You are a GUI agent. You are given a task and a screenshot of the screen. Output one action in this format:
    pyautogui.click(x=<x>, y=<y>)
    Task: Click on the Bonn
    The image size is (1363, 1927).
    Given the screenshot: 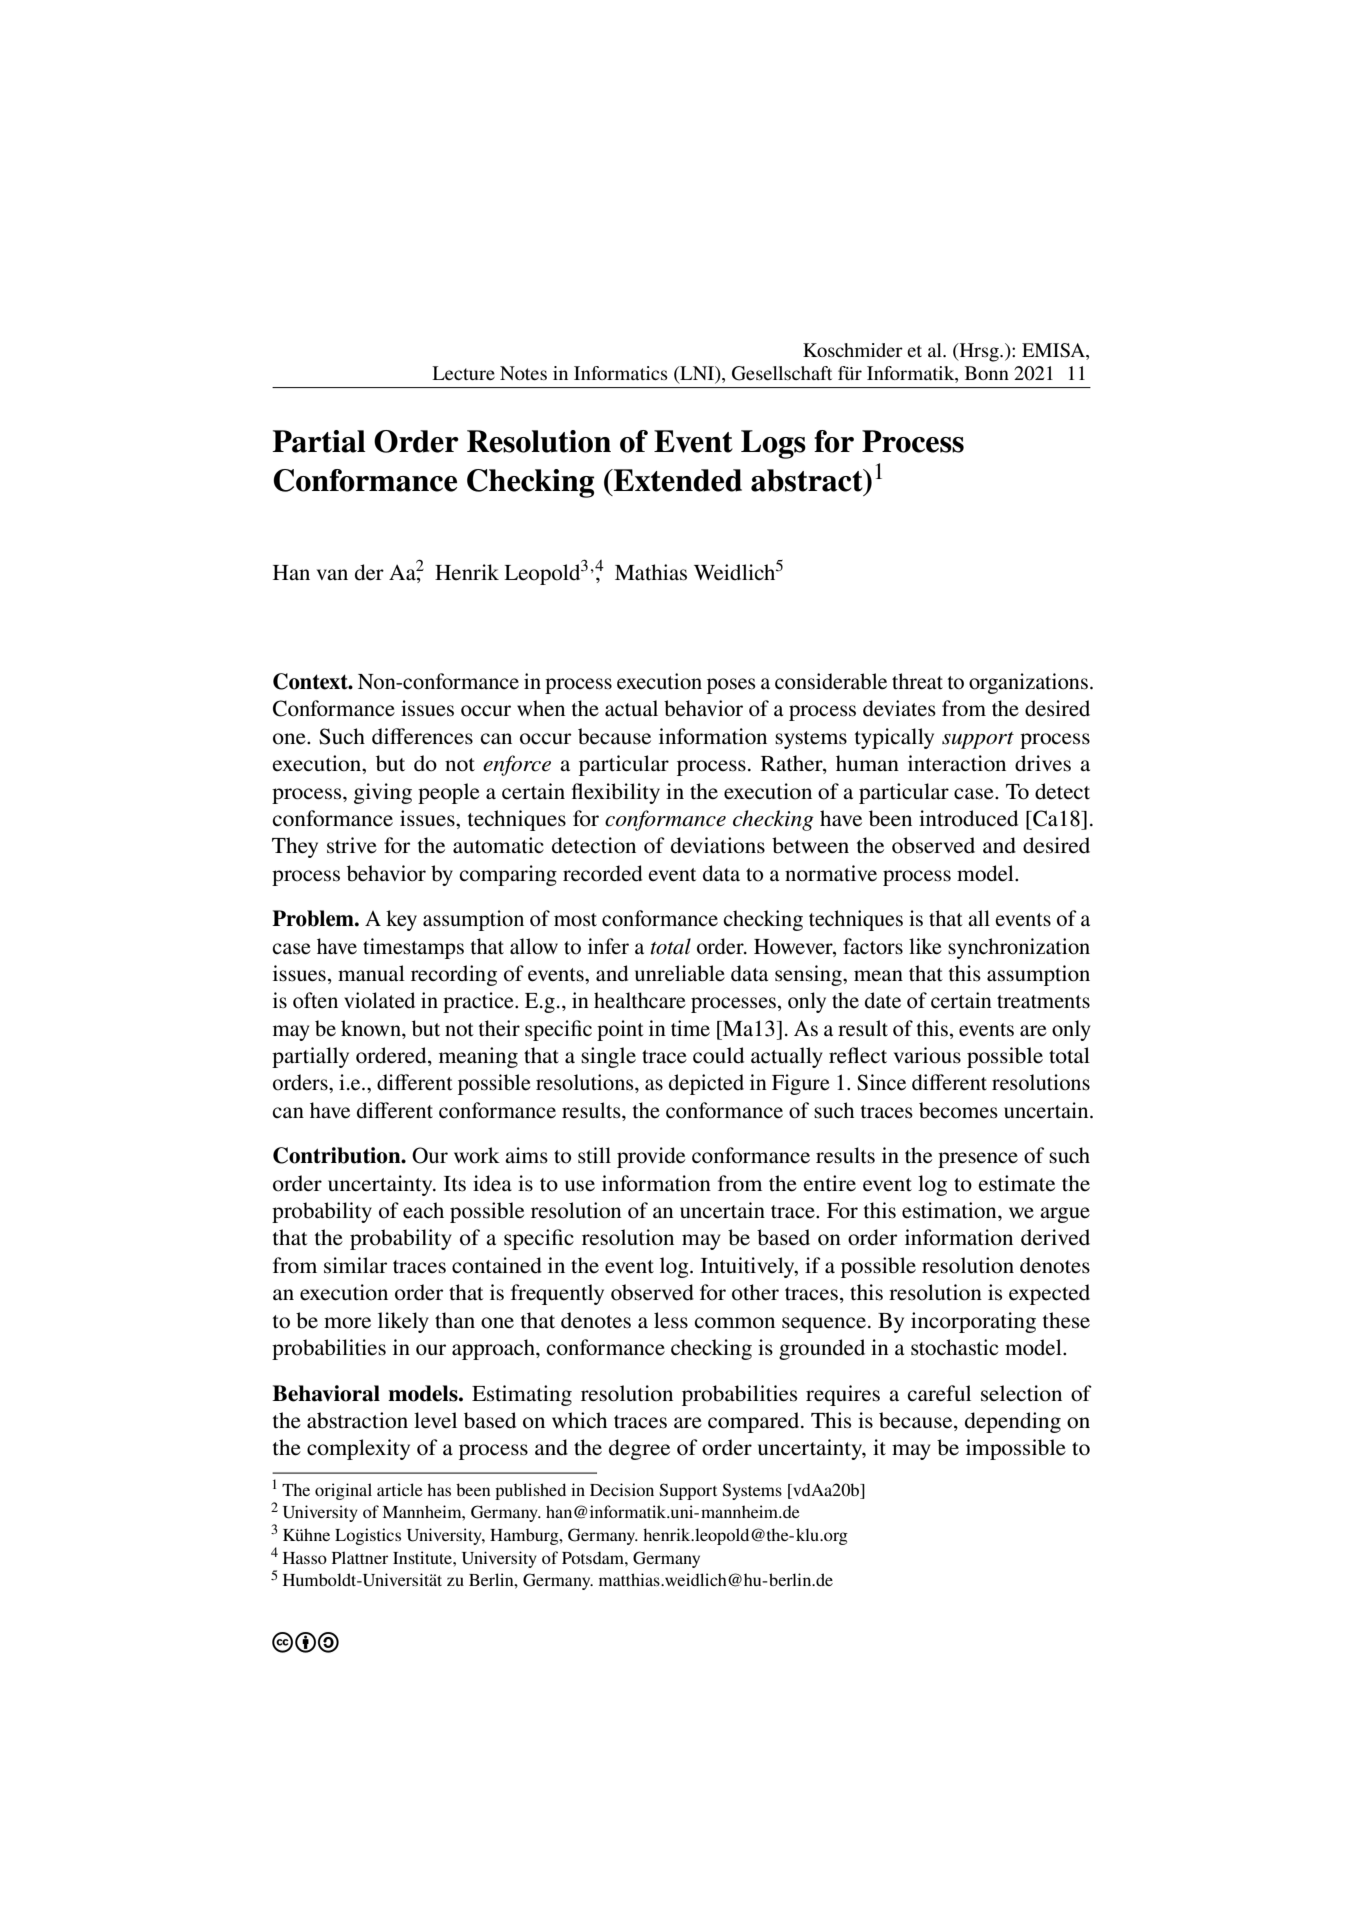 What is the action you would take?
    pyautogui.click(x=987, y=373)
